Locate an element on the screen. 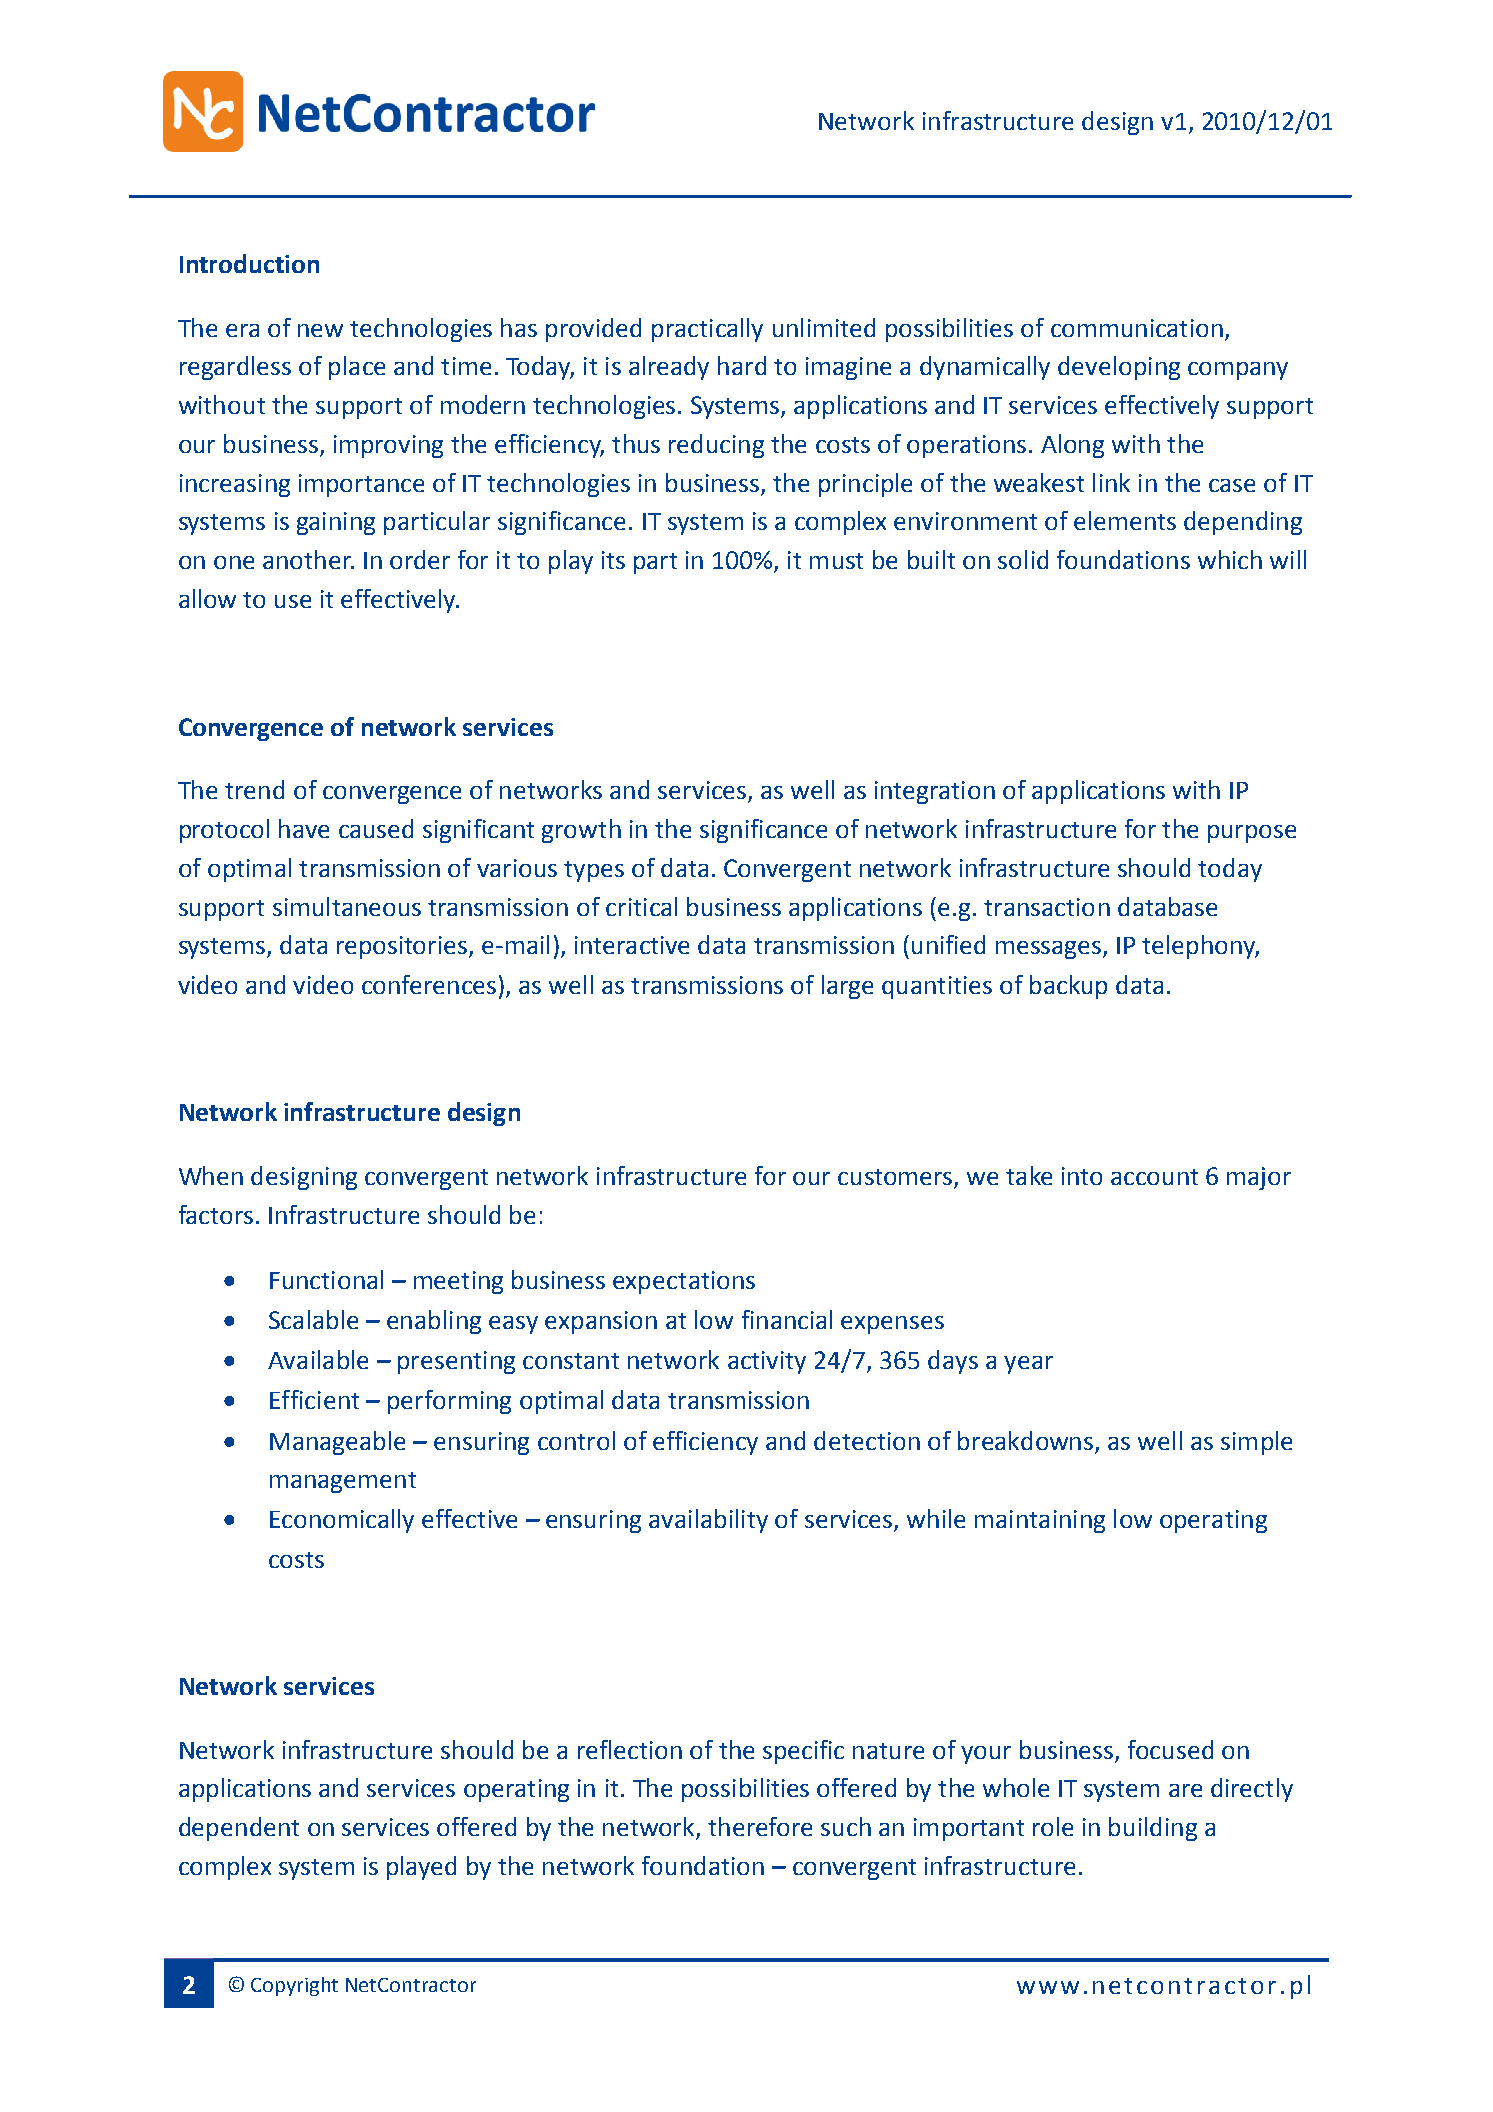  customers is located at coordinates (895, 1177).
